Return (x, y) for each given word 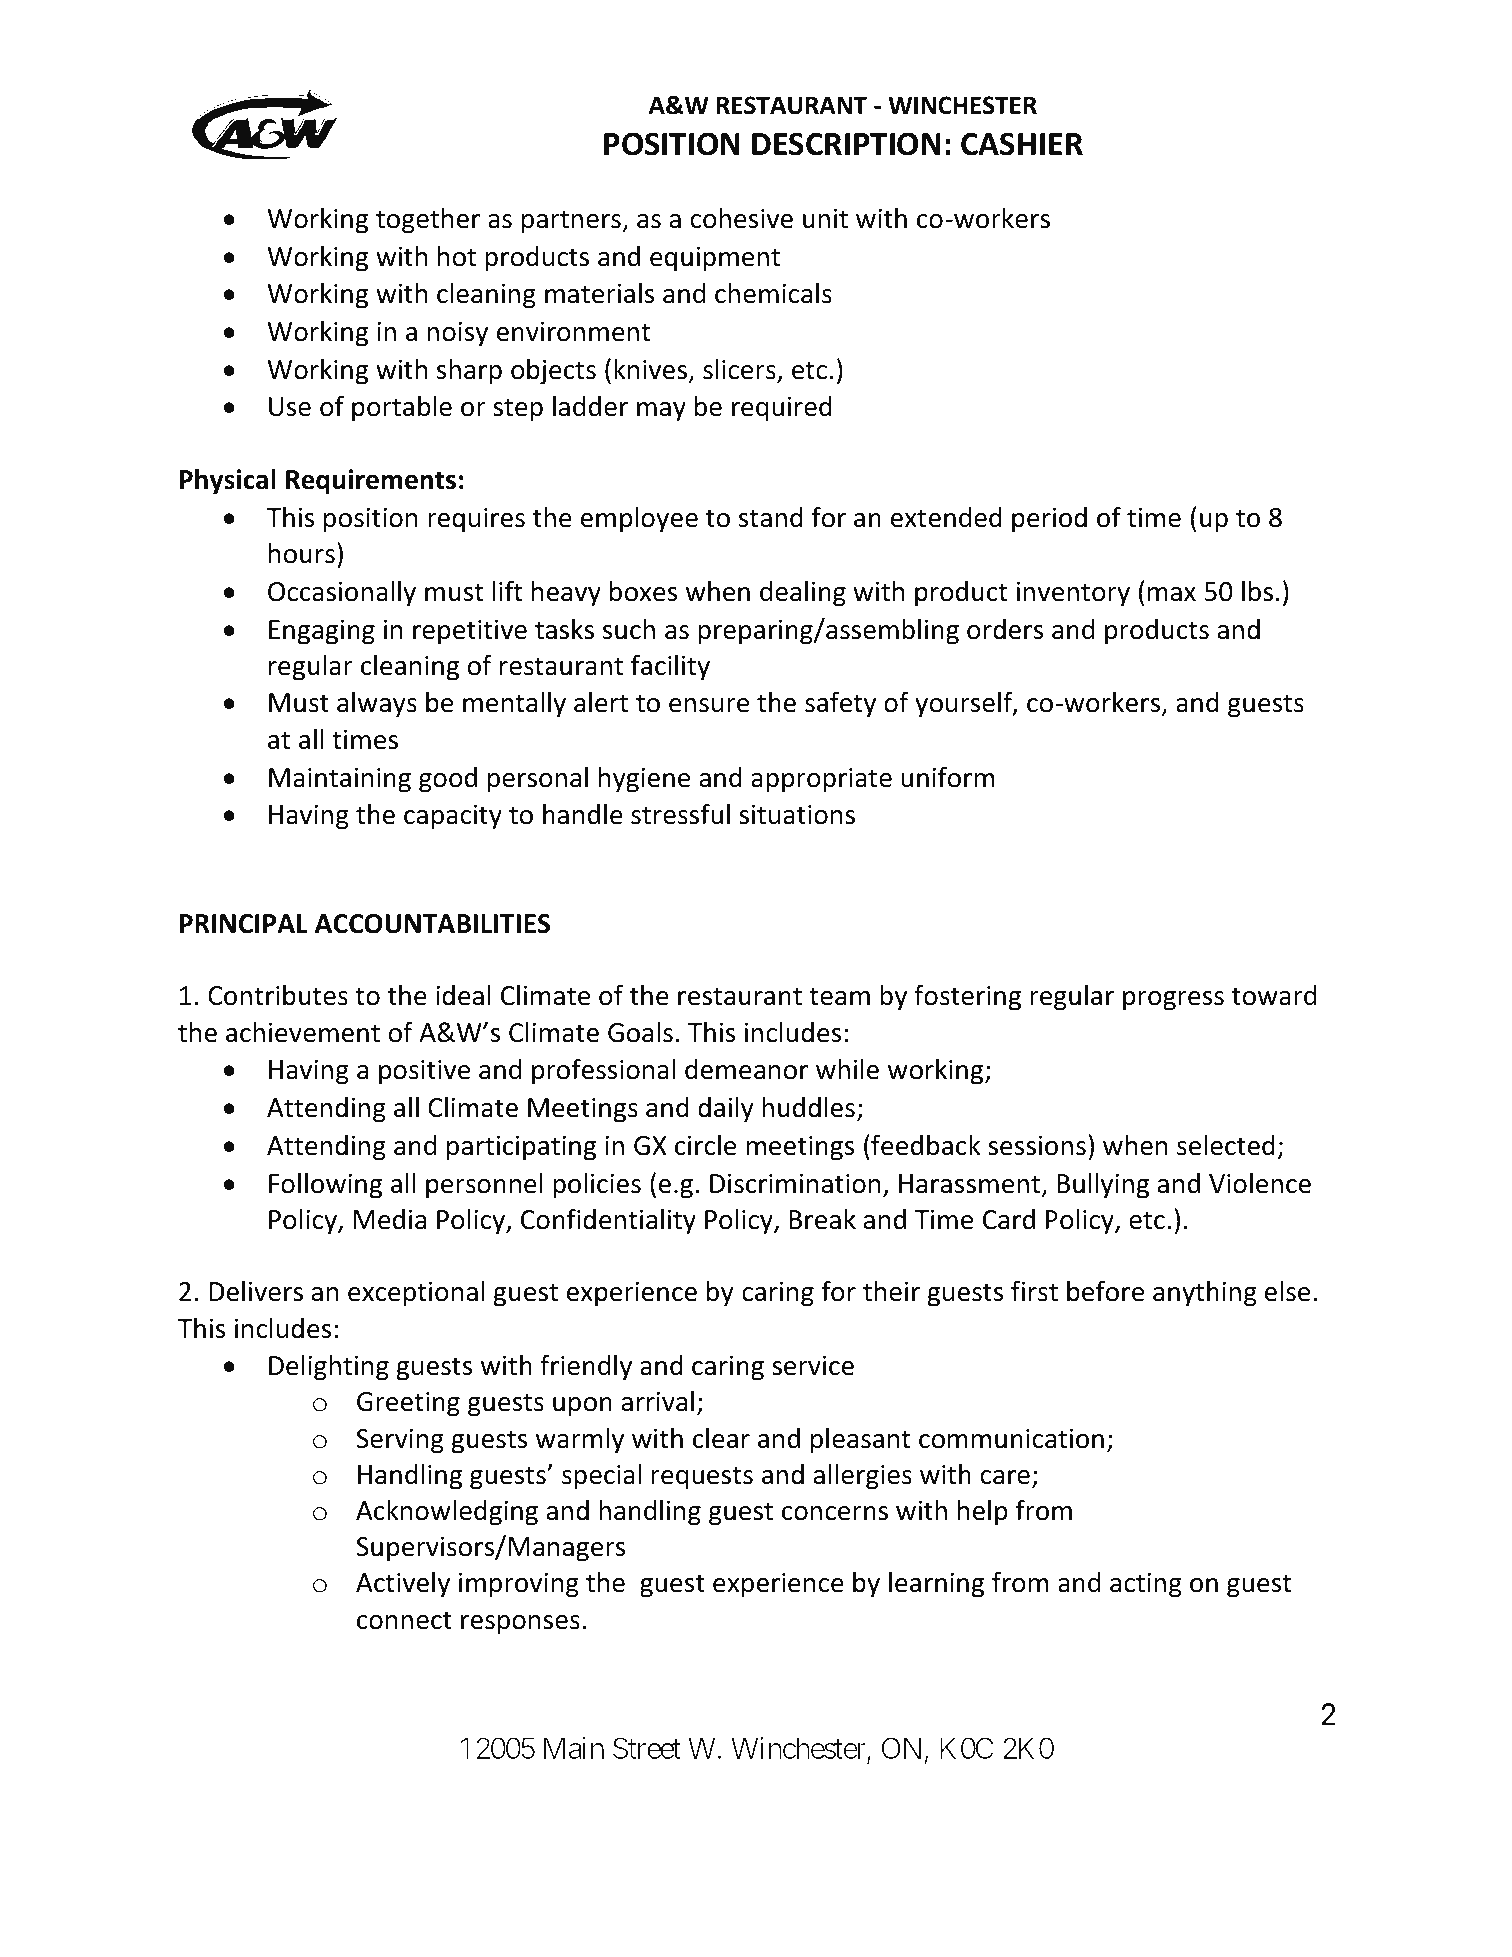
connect (404, 1620)
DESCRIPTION (846, 144)
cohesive (742, 218)
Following (325, 1186)
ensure (709, 705)
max (1172, 594)
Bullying (1103, 1186)
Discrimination (795, 1184)
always (377, 705)
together (428, 221)
